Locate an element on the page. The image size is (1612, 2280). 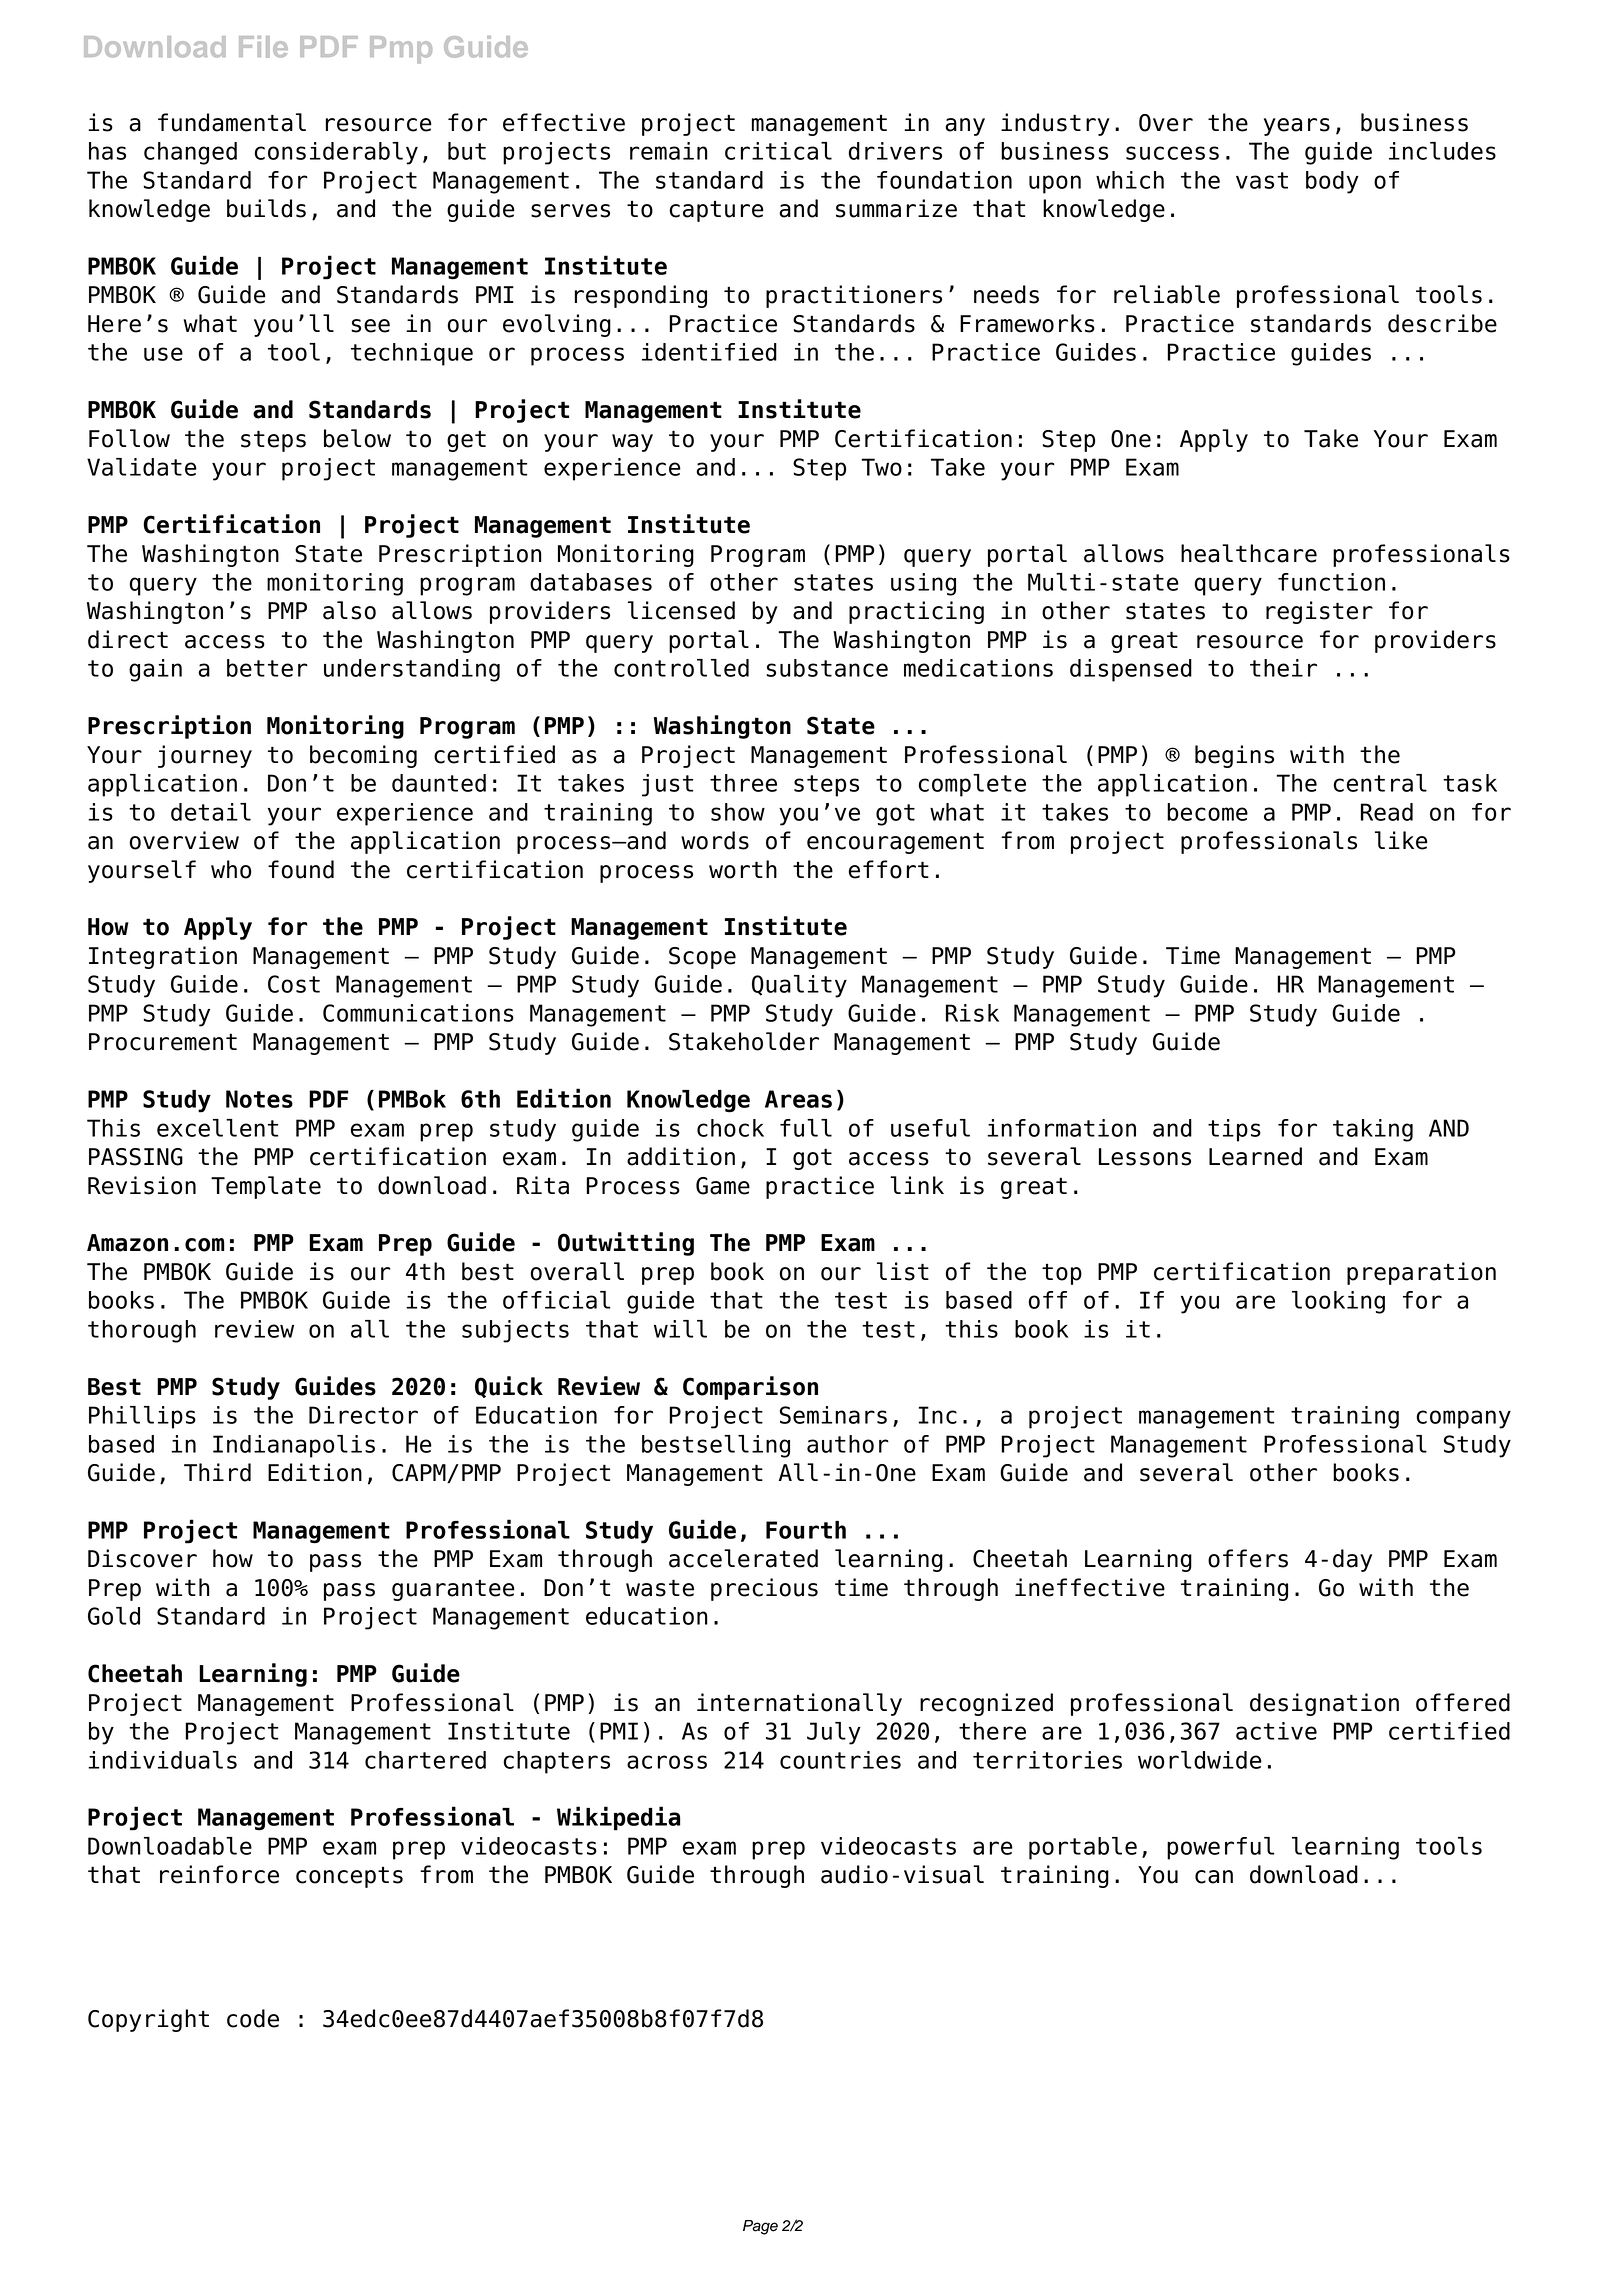
code is located at coordinates (253, 2018).
